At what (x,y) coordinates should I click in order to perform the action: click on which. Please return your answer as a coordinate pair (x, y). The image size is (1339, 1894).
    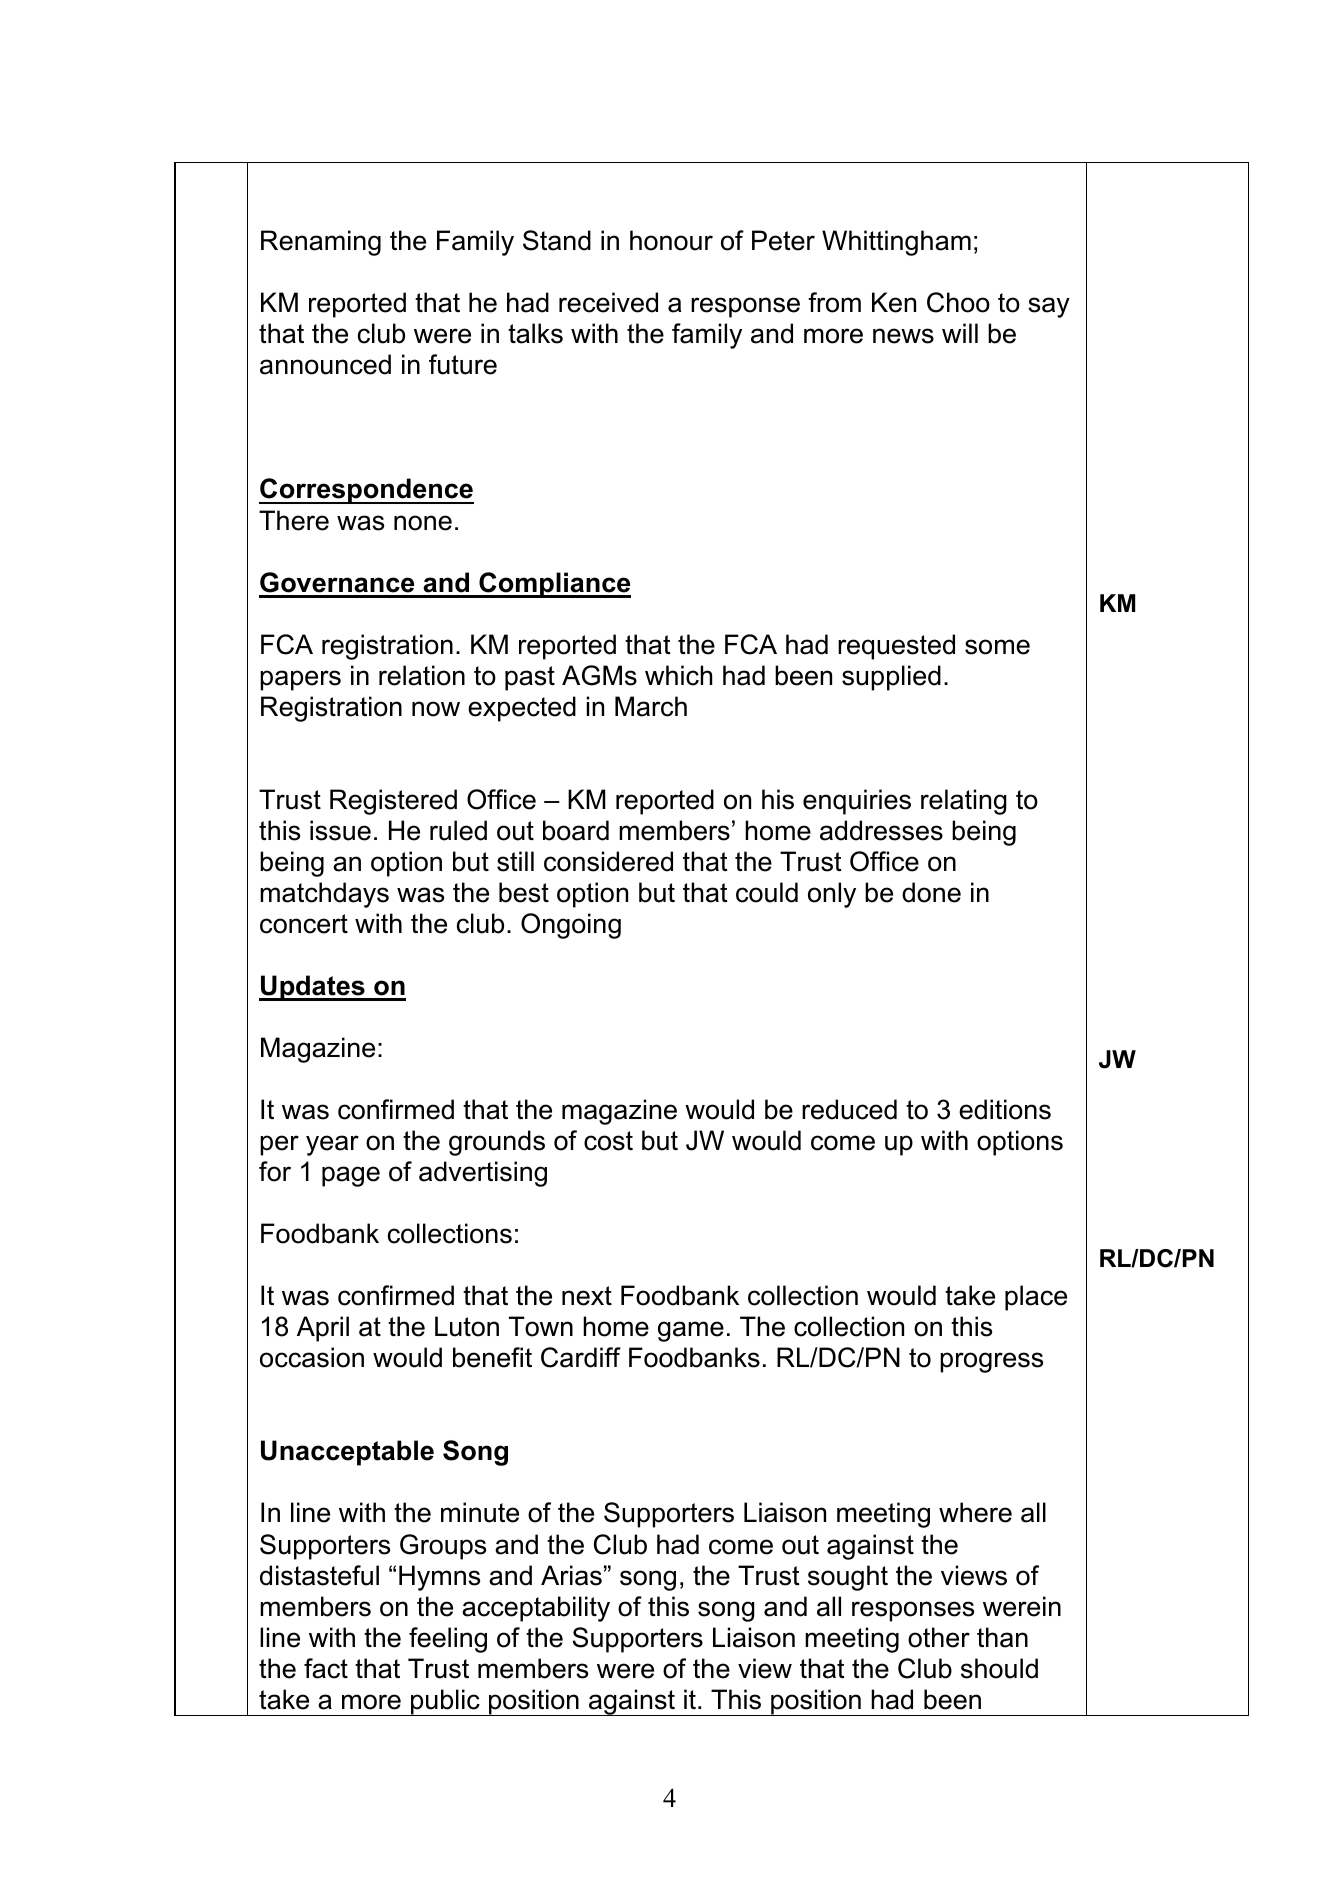
    Looking at the image, I should click on (678, 675).
